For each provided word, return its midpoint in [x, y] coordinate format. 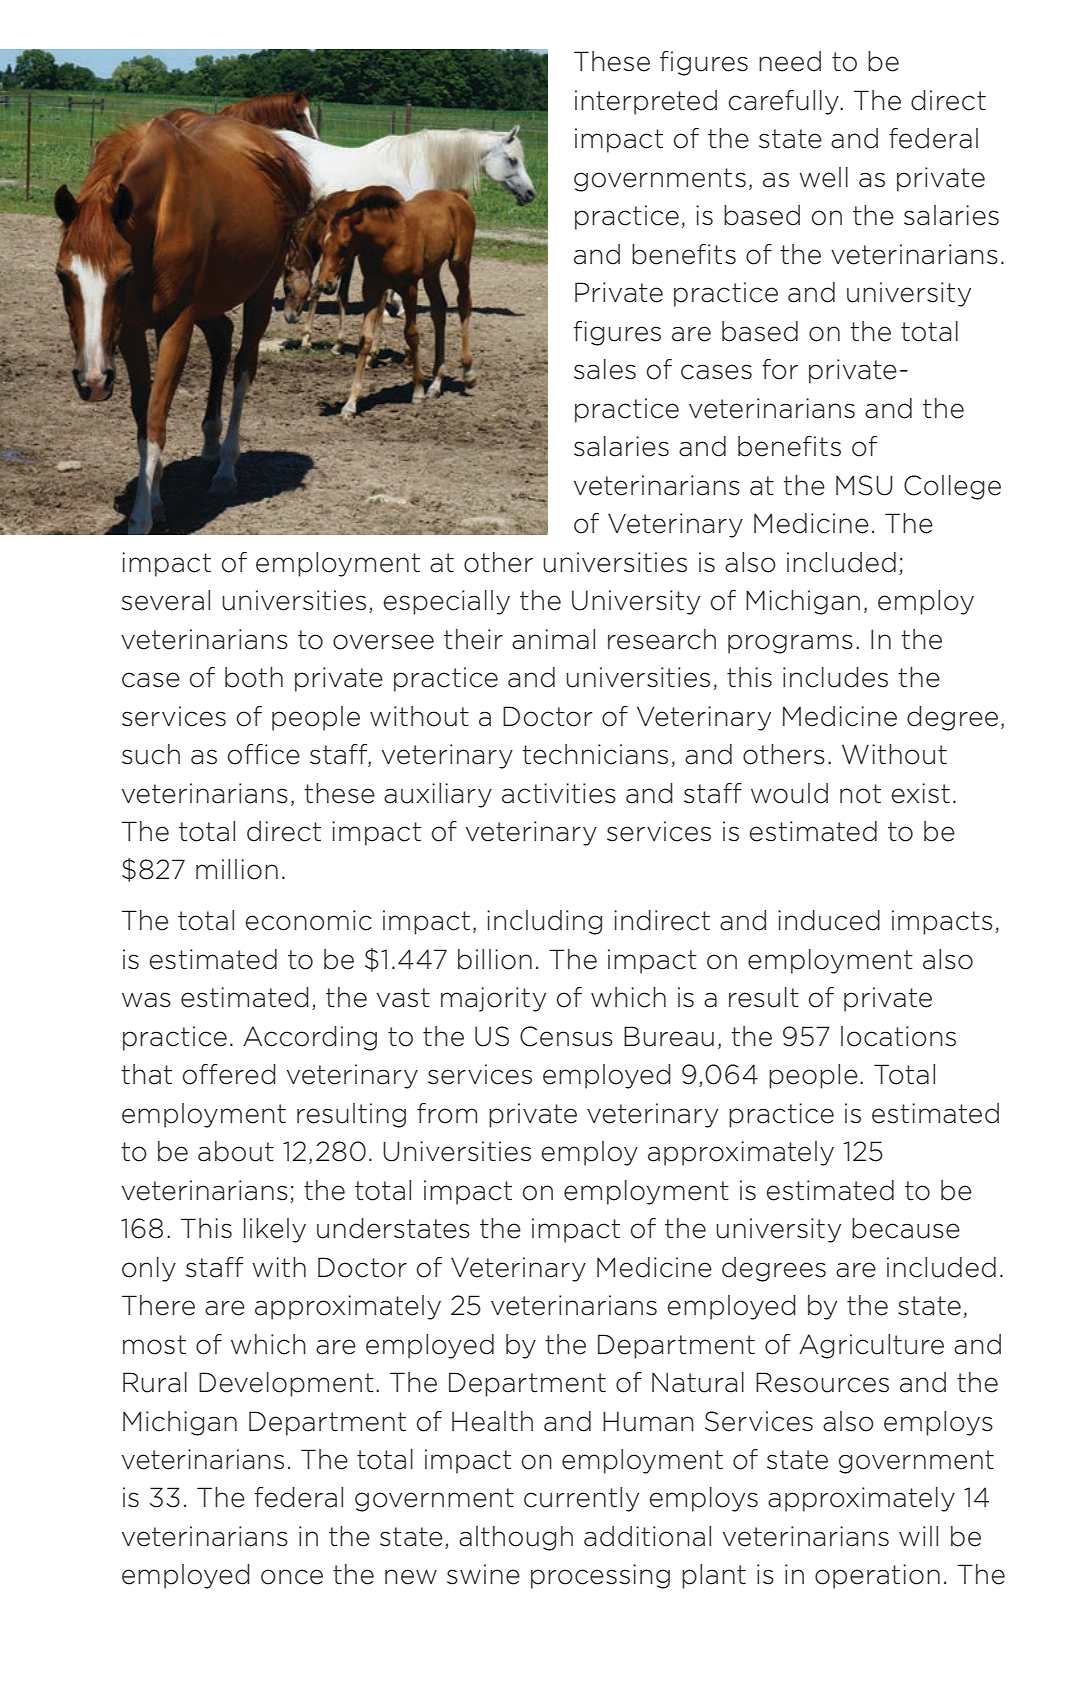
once [292, 1577]
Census [566, 1036]
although [516, 1538]
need [790, 61]
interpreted [646, 102]
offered [229, 1074]
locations [898, 1036]
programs [790, 644]
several [166, 600]
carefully [785, 102]
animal [553, 639]
